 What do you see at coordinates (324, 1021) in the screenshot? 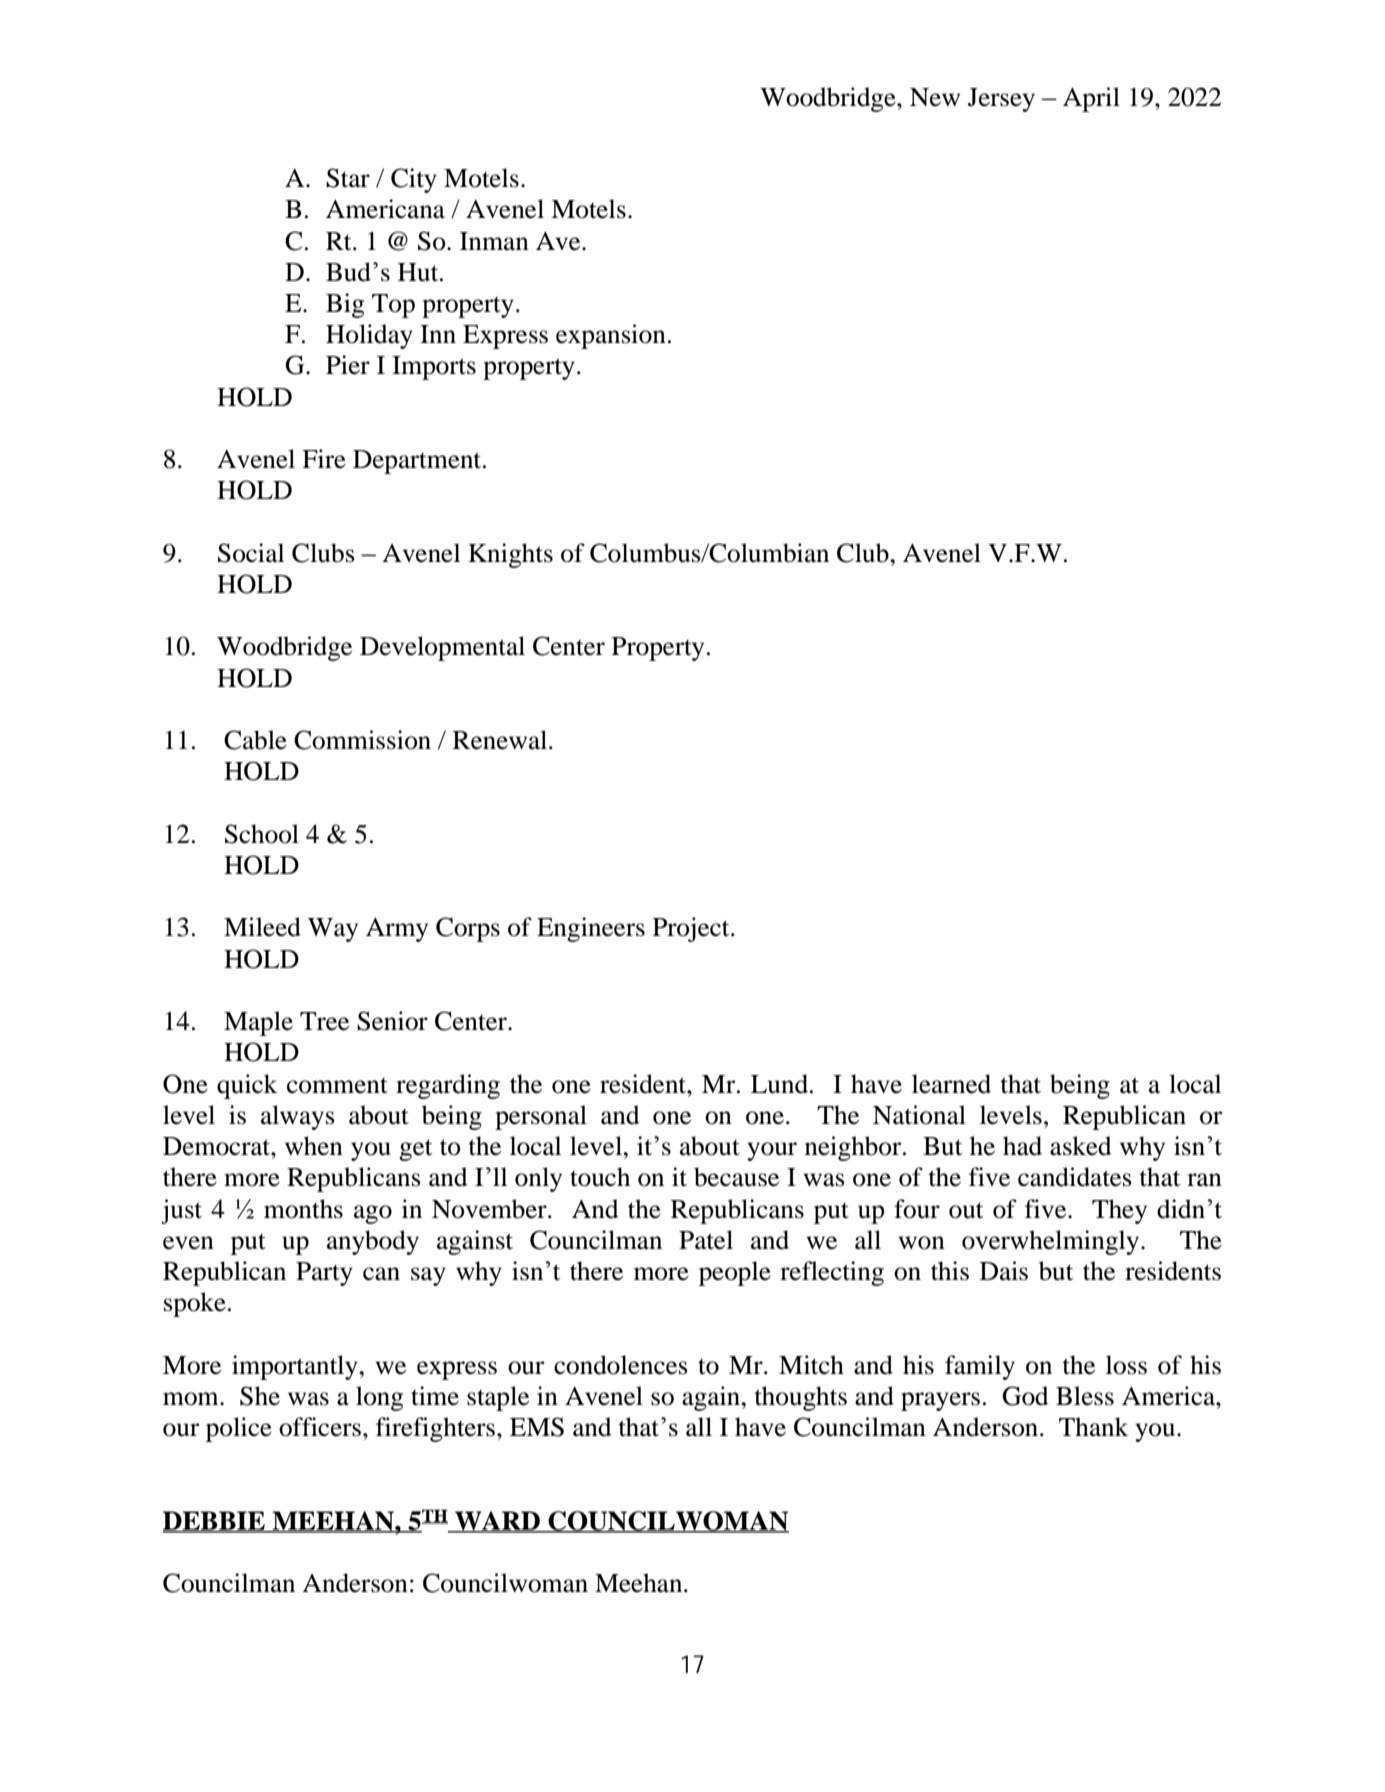
I see `Tree` at bounding box center [324, 1021].
